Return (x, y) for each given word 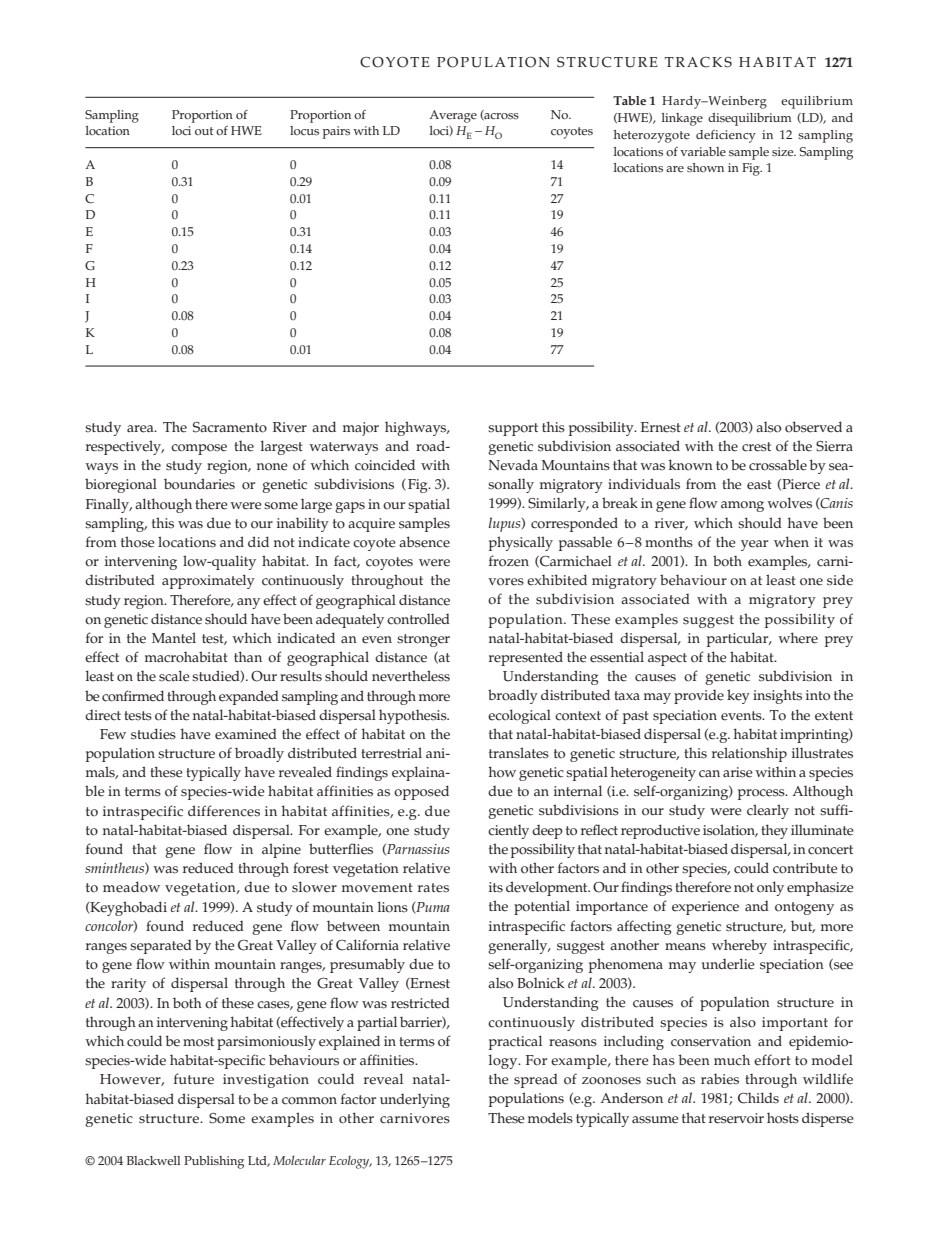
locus (304, 131)
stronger (423, 640)
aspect (667, 659)
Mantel (174, 638)
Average (453, 116)
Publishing (214, 1162)
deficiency (726, 136)
